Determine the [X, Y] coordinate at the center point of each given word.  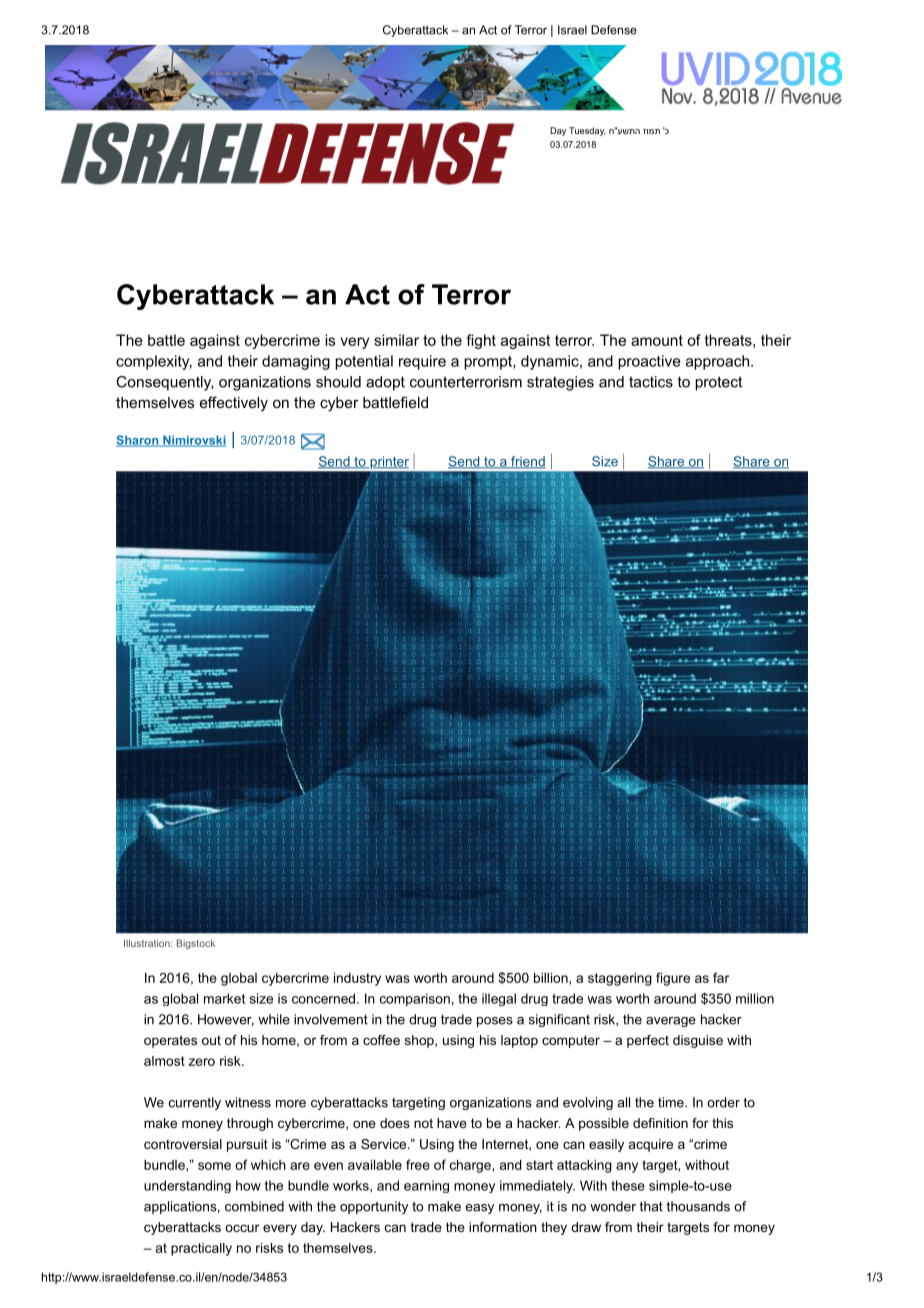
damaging [296, 362]
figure [673, 979]
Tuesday [587, 131]
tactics [651, 382]
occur [242, 1228]
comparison [415, 999]
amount [657, 340]
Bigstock [196, 944]
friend [527, 462]
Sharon [138, 441]
